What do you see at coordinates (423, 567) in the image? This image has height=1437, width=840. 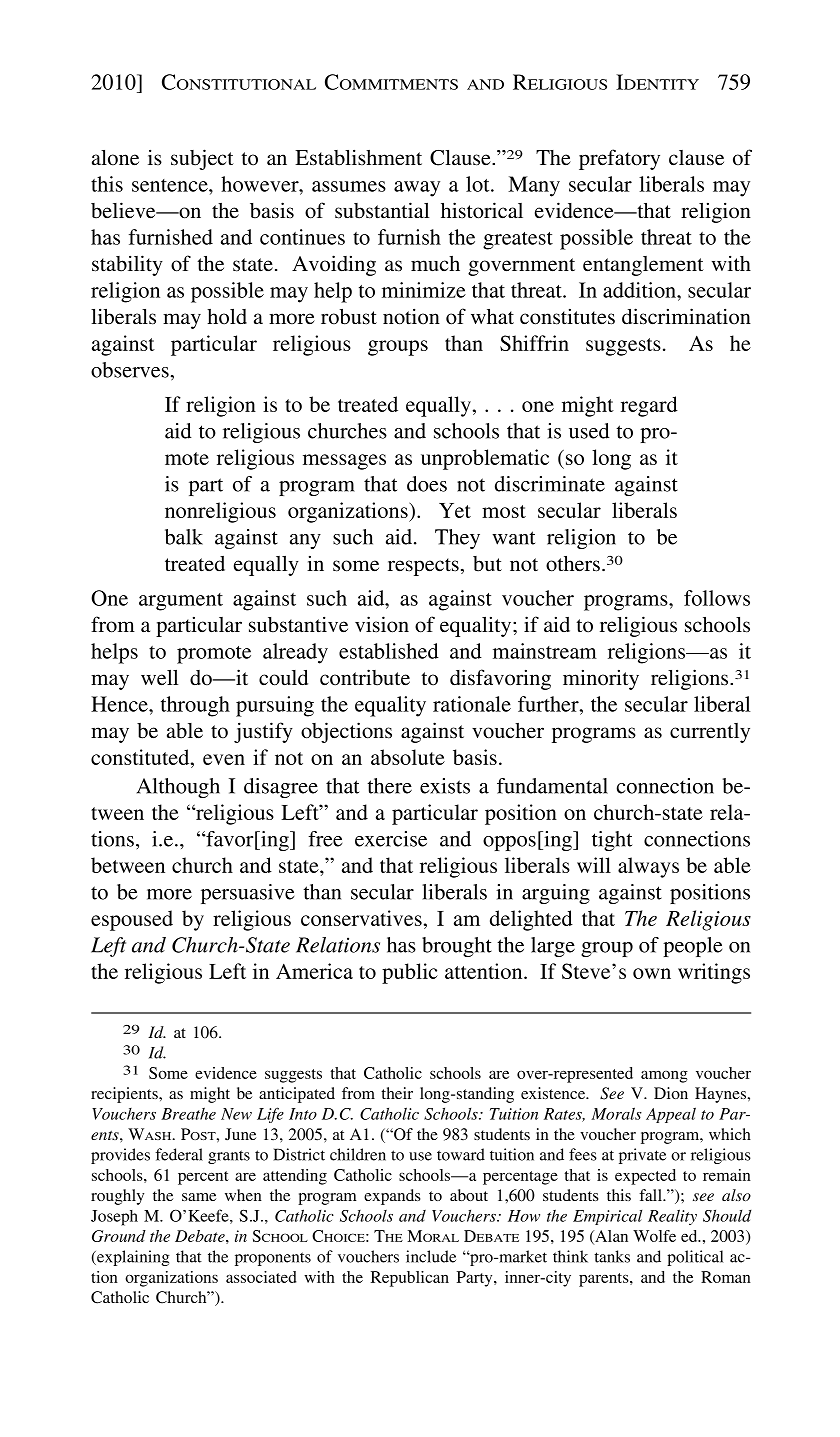 I see `respects` at bounding box center [423, 567].
